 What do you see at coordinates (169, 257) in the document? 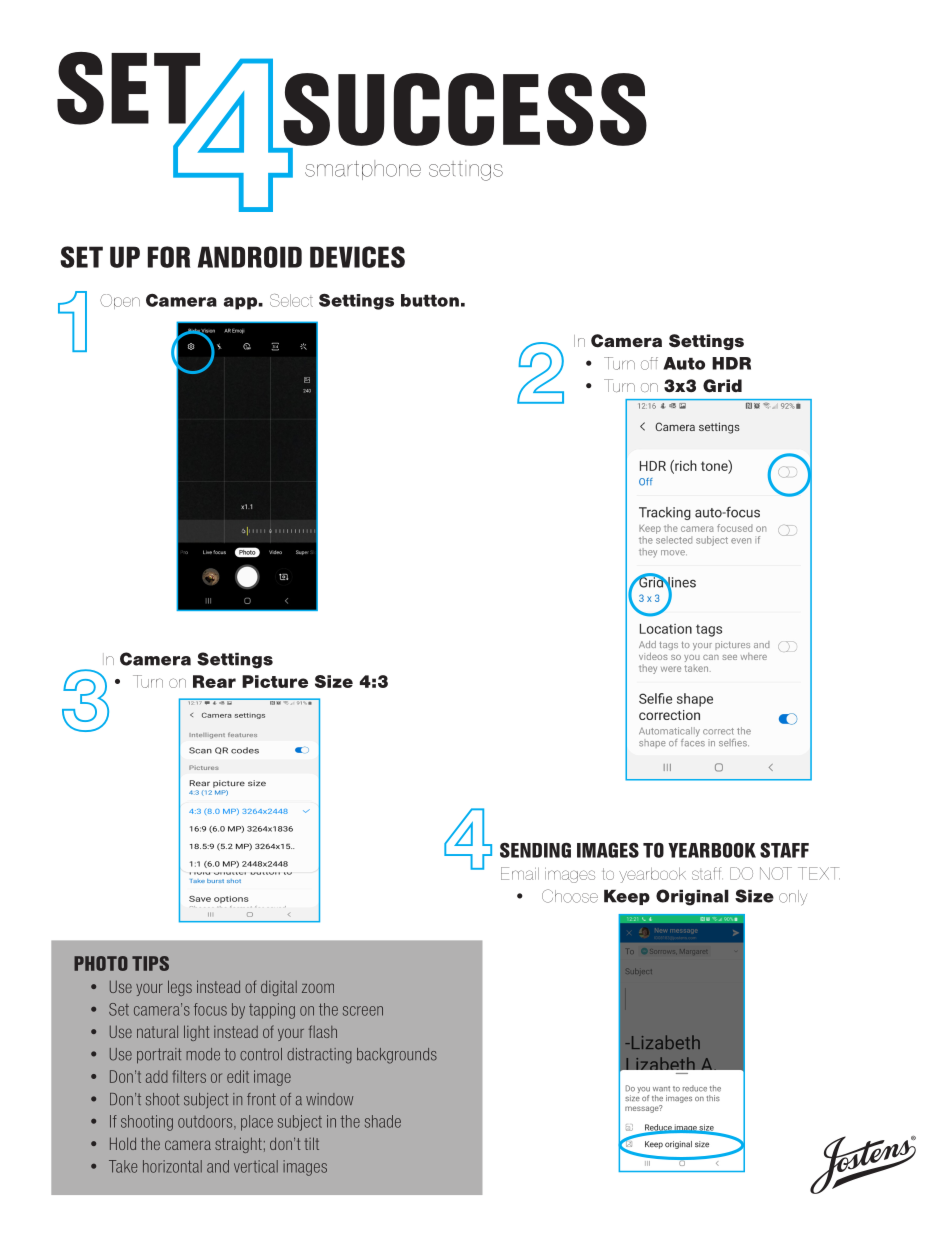
I see `FOR` at bounding box center [169, 257].
